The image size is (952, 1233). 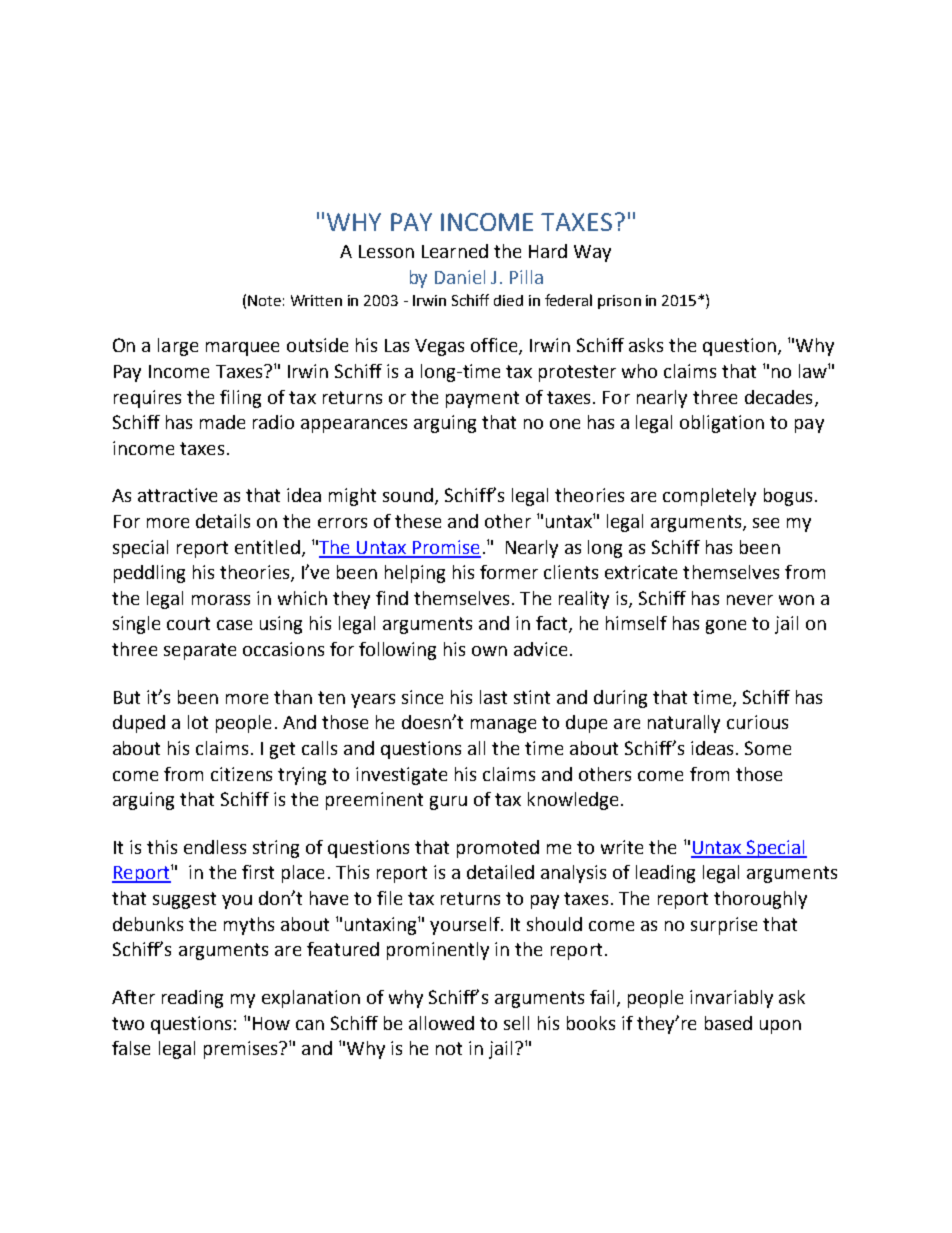 What do you see at coordinates (726, 627) in the screenshot?
I see `gone` at bounding box center [726, 627].
